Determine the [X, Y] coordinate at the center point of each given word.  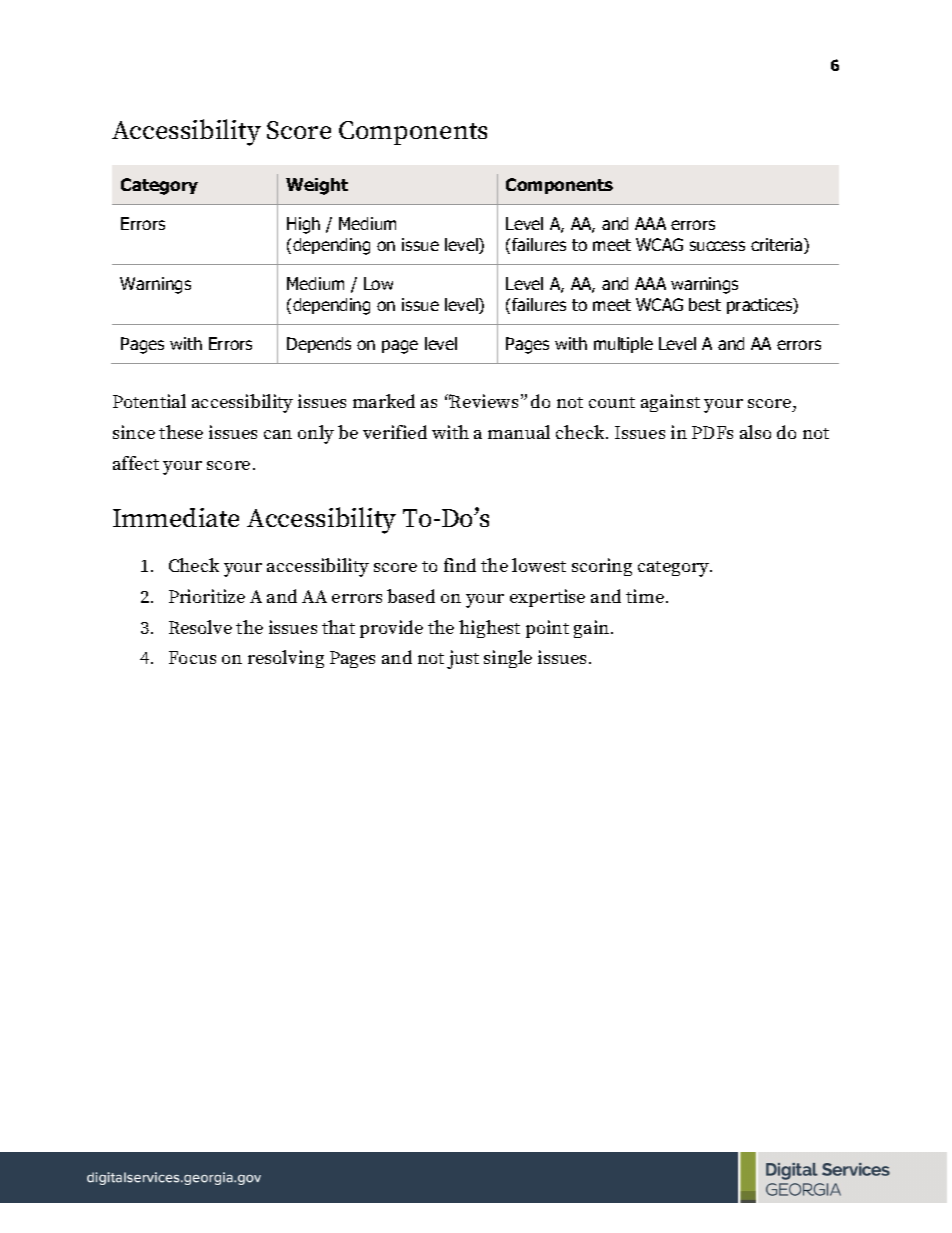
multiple [623, 345]
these [181, 432]
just [463, 659]
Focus [192, 657]
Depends [319, 345]
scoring [602, 567]
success [717, 246]
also [755, 432]
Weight [317, 186]
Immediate [176, 517]
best [705, 304]
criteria [778, 246]
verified [395, 432]
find [460, 565]
